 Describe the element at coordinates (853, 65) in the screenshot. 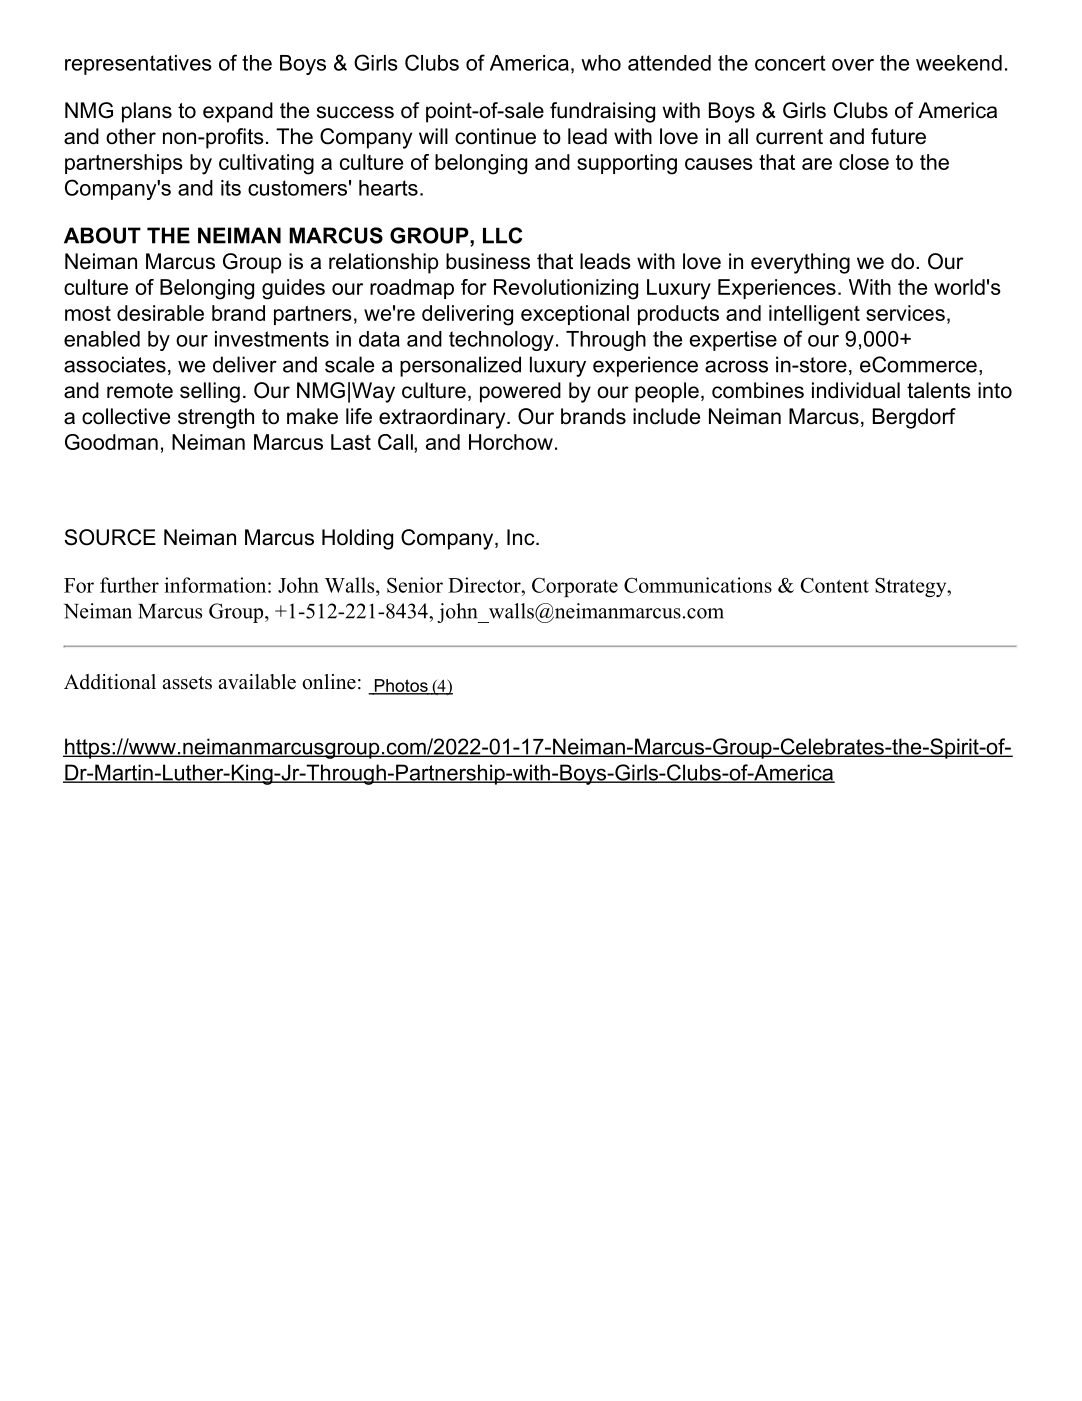

I see `over` at that location.
